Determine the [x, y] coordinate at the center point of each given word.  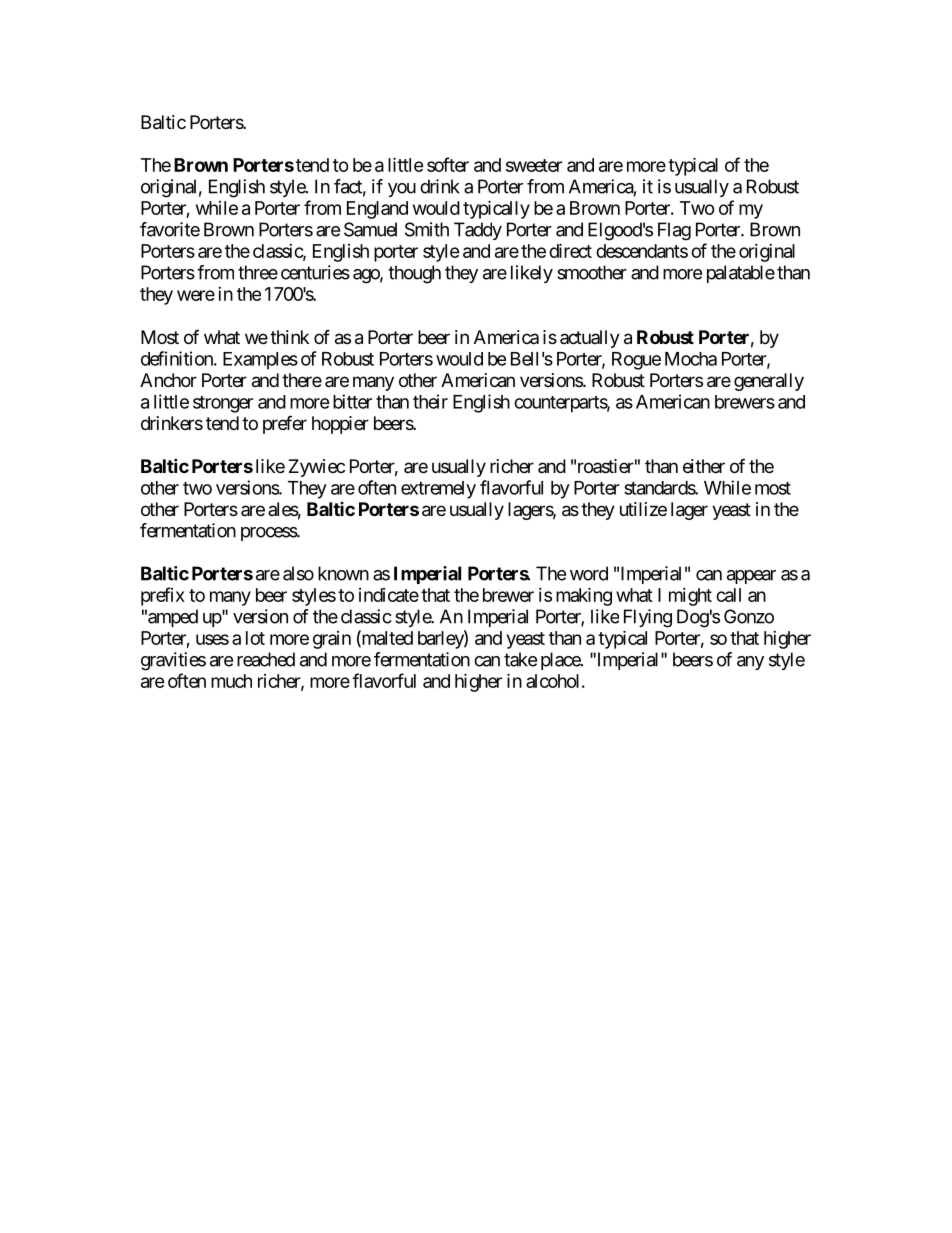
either [704, 466]
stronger [223, 404]
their [430, 401]
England [377, 210]
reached [266, 659]
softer [448, 164]
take [520, 659]
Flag [674, 231]
